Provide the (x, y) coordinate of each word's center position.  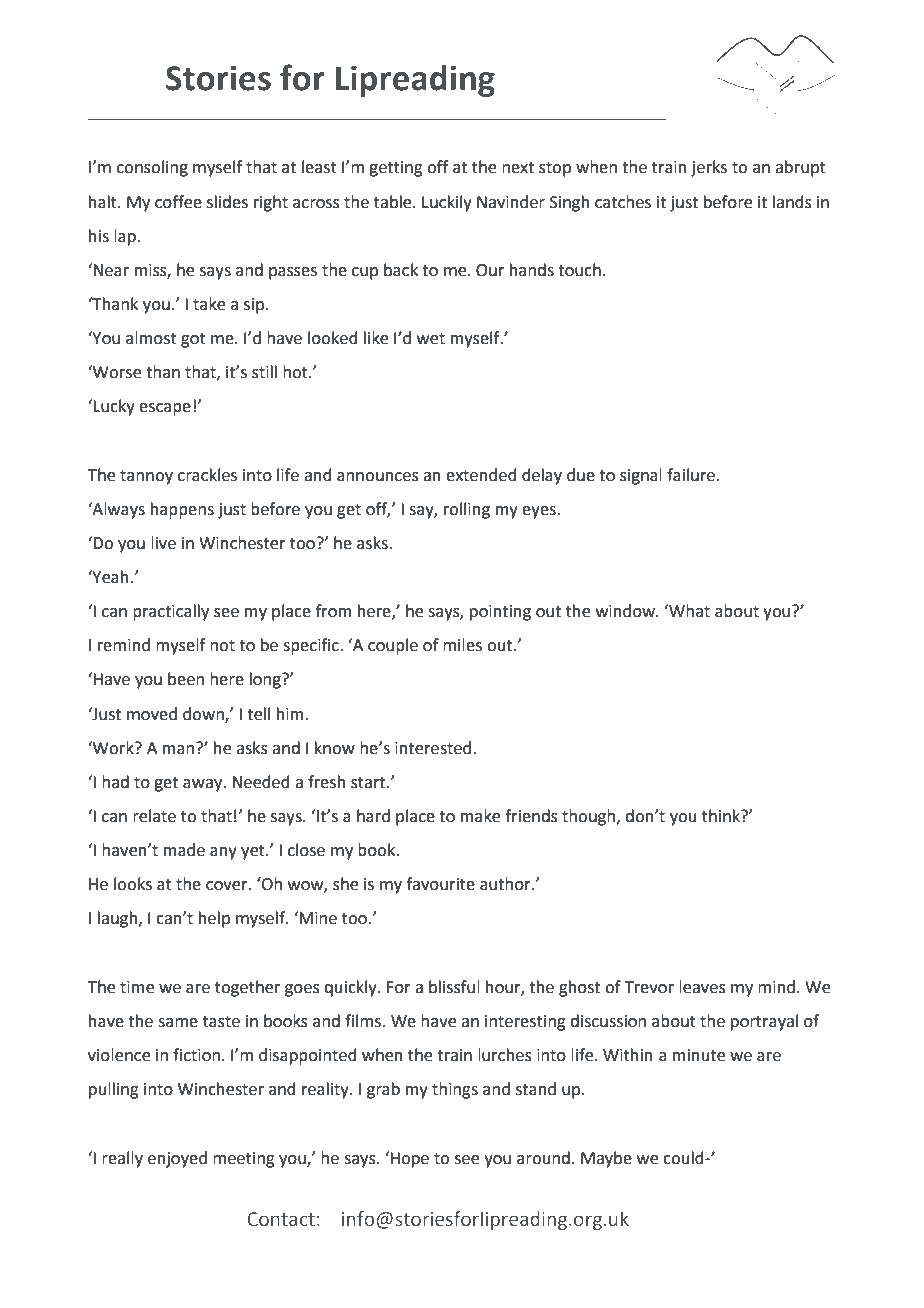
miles (462, 645)
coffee (178, 202)
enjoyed (177, 1159)
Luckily (447, 203)
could (684, 1158)
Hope (409, 1160)
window (626, 611)
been (186, 679)
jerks (709, 168)
